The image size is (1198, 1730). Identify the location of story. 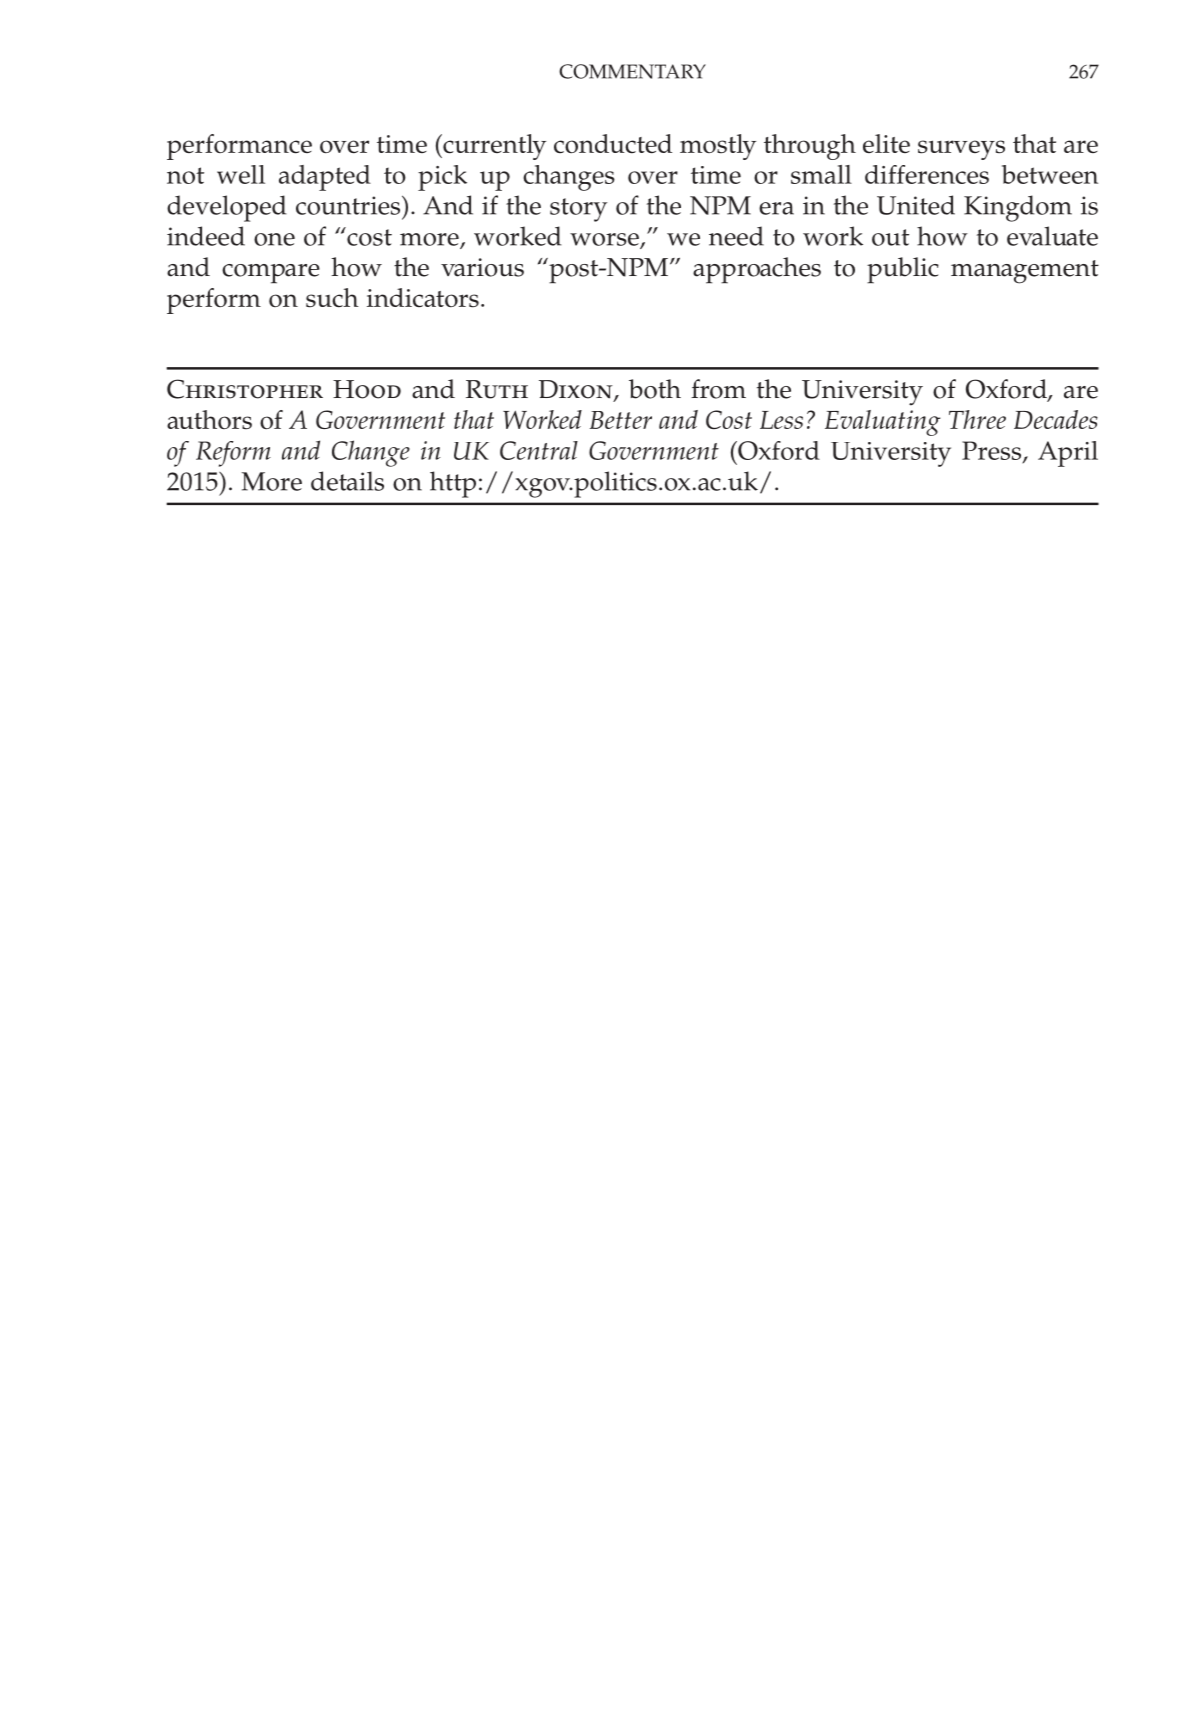
(578, 210).
